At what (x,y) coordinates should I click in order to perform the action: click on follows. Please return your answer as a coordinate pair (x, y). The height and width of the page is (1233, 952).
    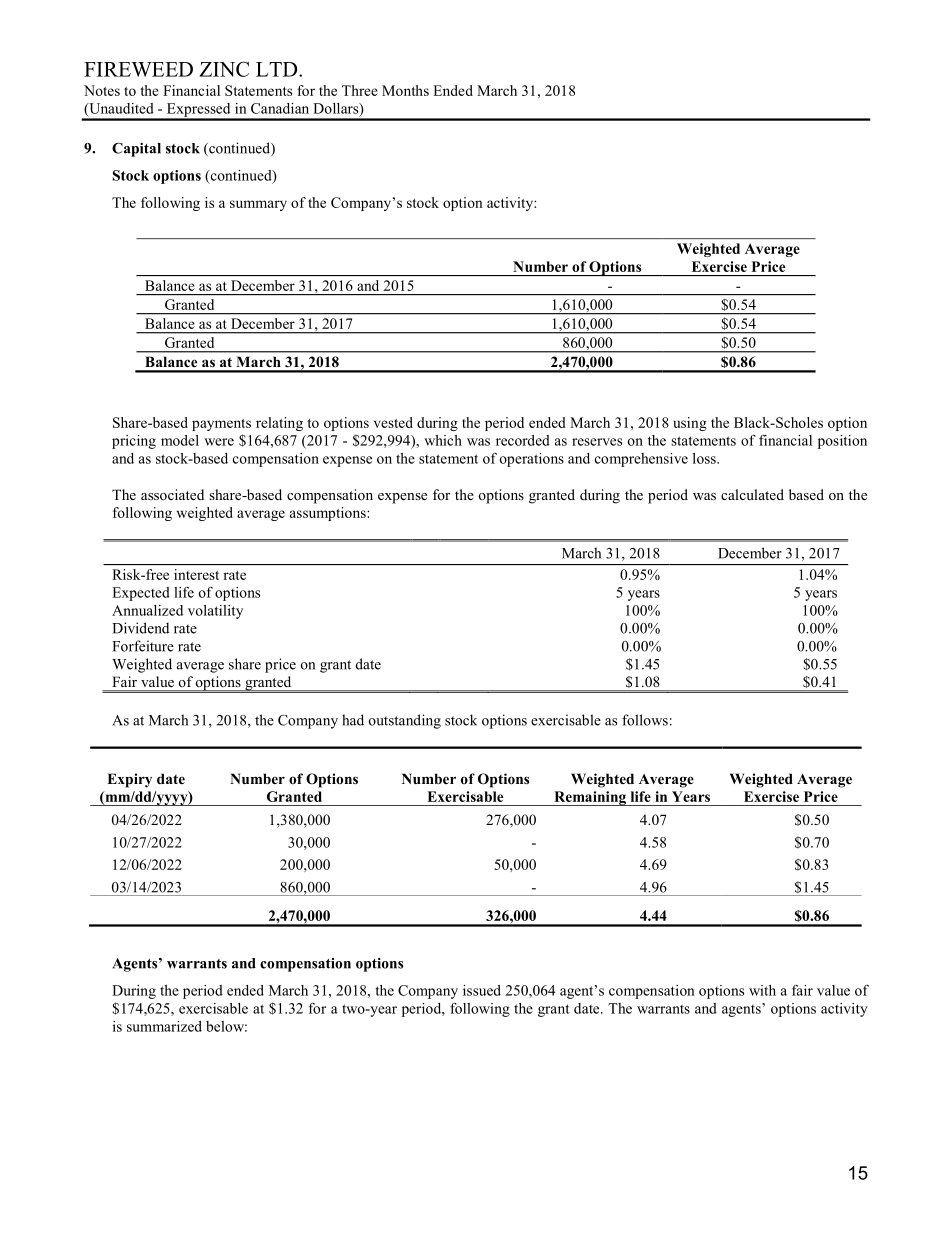
    Looking at the image, I should click on (645, 720).
